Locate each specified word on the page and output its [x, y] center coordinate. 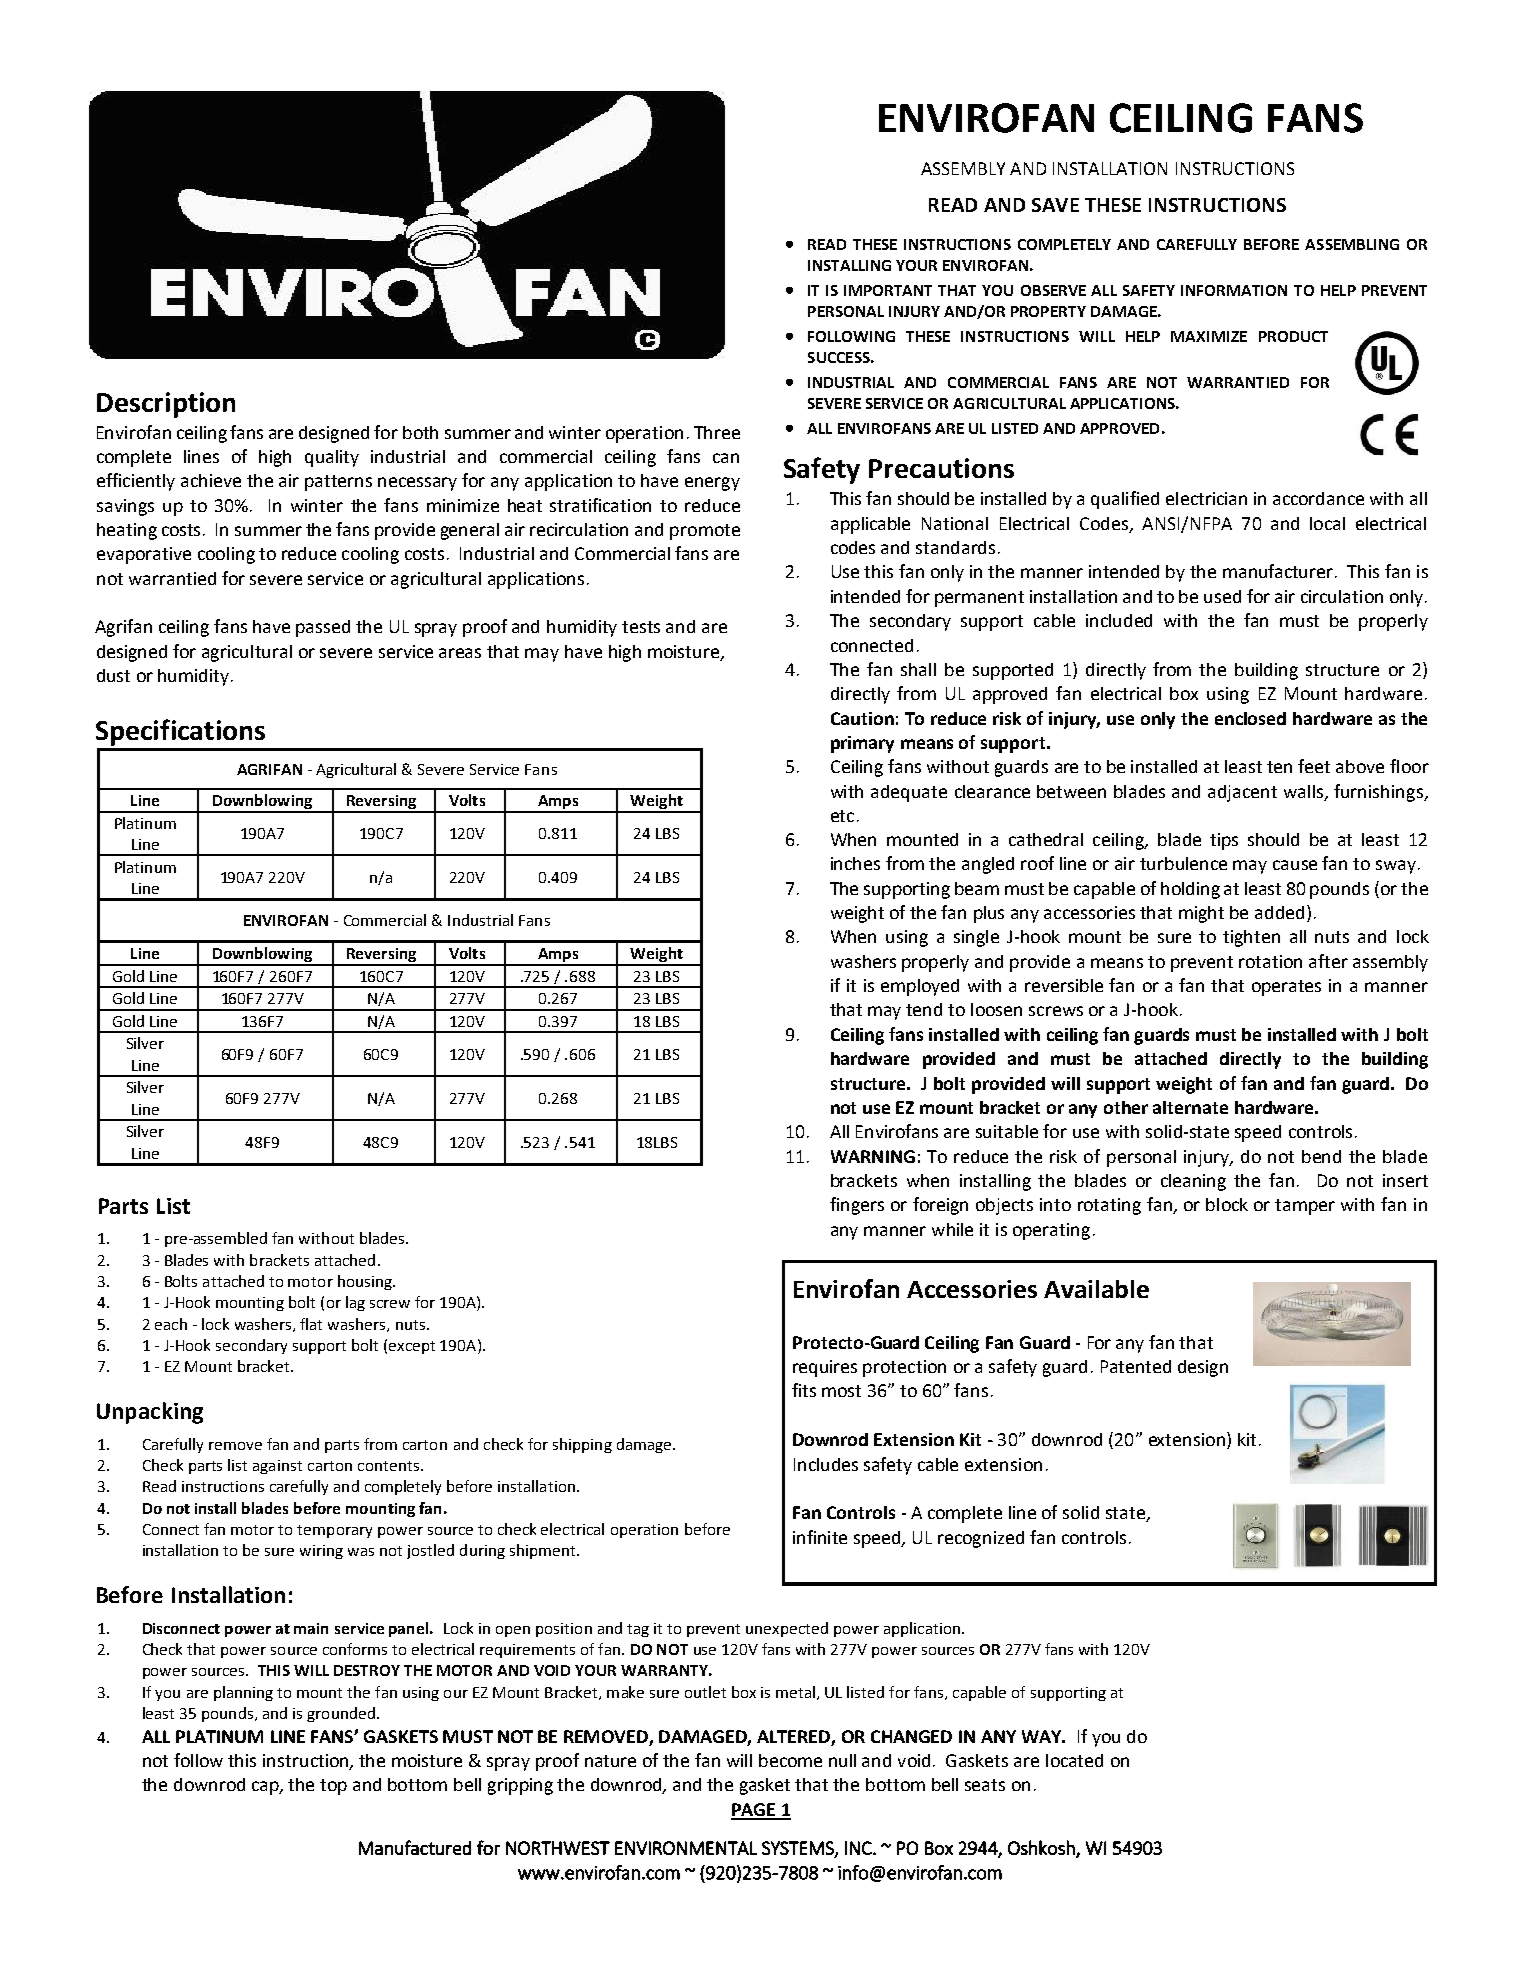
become [790, 1760]
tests [641, 627]
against [277, 1467]
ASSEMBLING [1352, 244]
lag [355, 1303]
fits [804, 1390]
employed [920, 987]
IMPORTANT [888, 290]
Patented [1136, 1366]
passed [323, 628]
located [1074, 1760]
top [333, 1787]
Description [166, 405]
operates [1286, 988]
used [1222, 596]
